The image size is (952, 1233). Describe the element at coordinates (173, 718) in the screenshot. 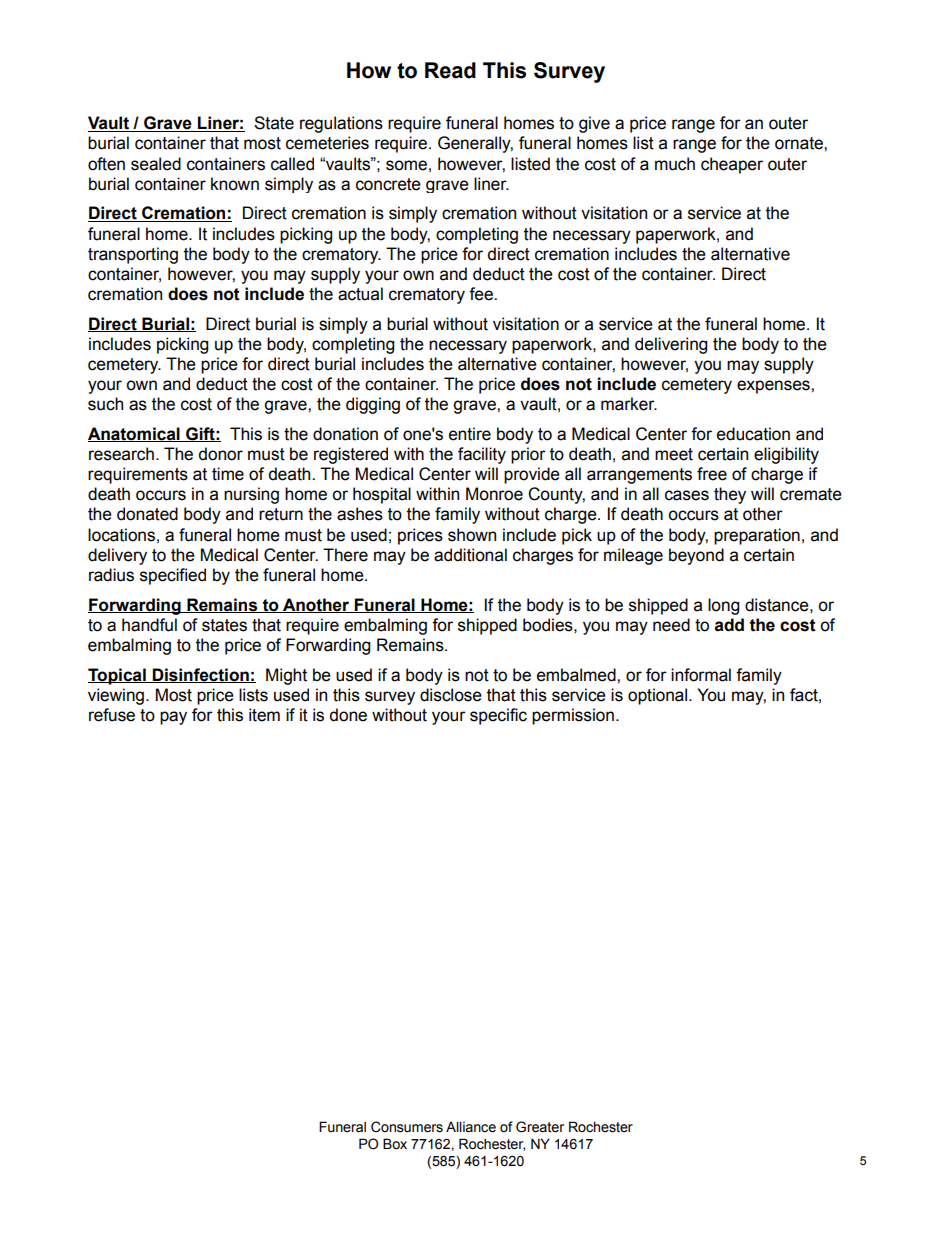

I see `pay` at that location.
